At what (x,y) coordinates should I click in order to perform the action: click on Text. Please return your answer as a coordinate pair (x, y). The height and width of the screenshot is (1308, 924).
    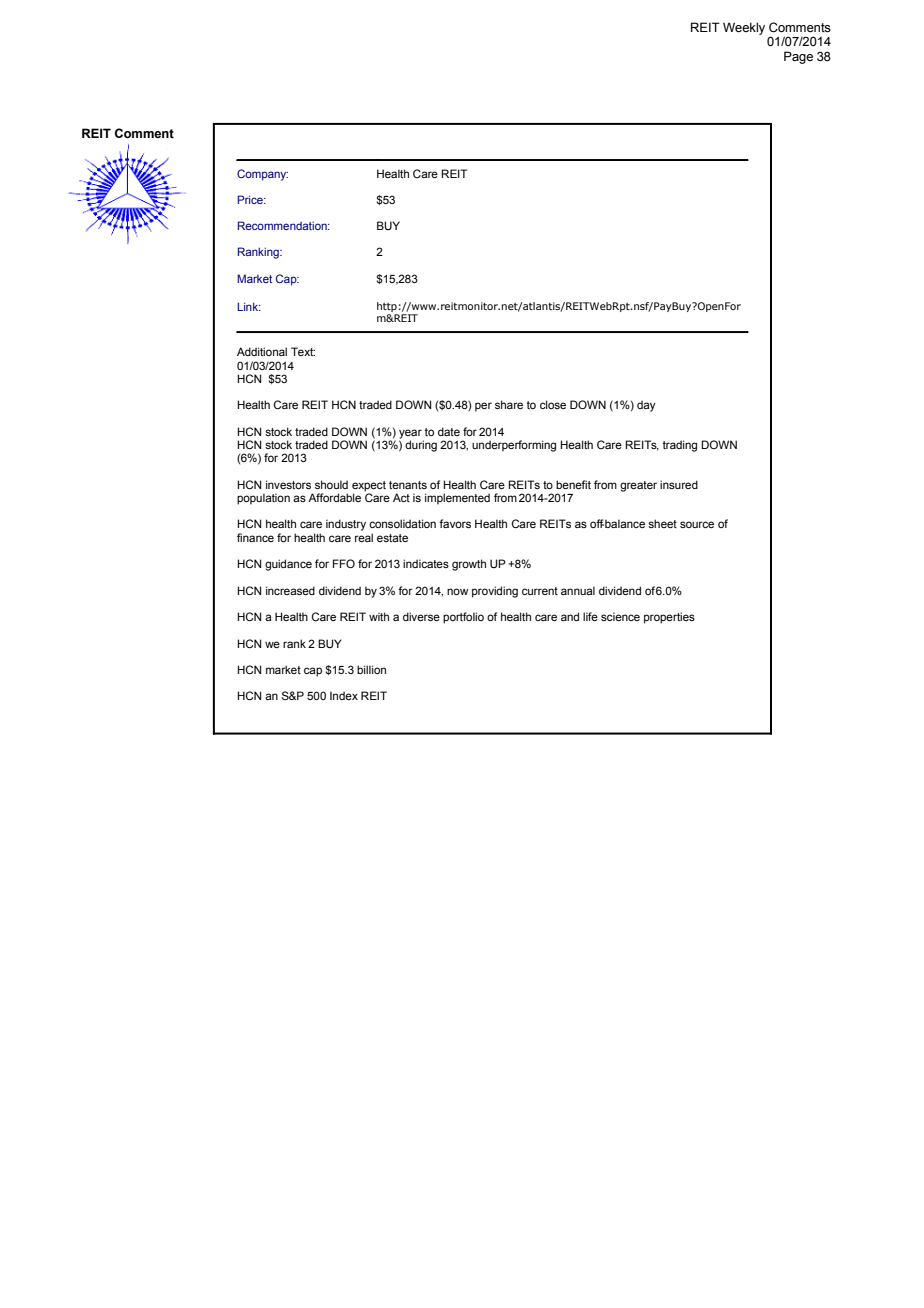
    Looking at the image, I should click on (303, 351).
